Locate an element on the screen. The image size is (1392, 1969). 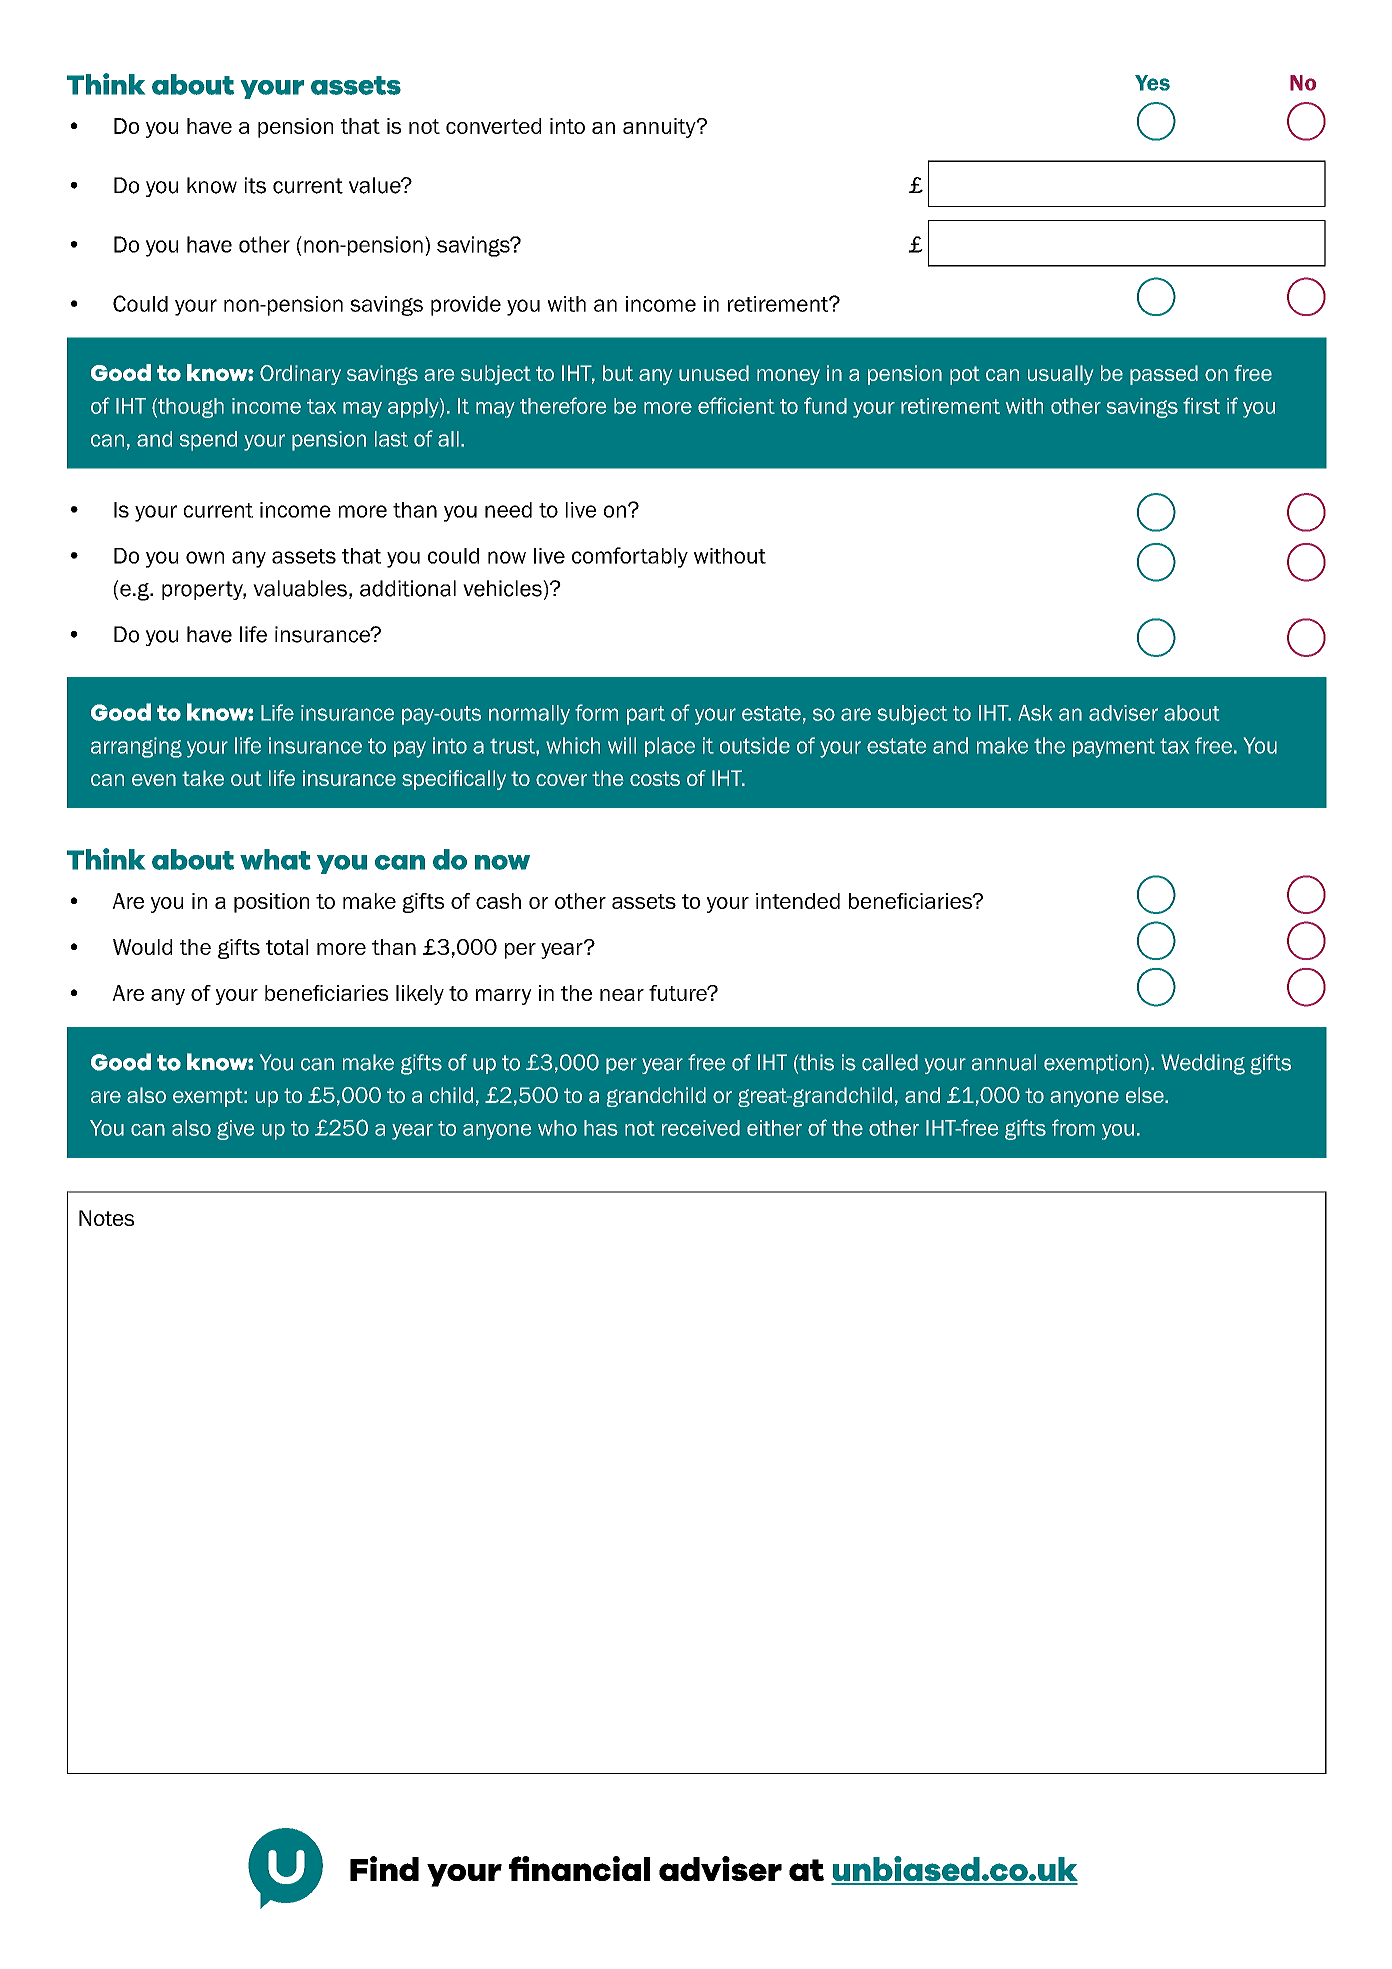
Yes is located at coordinates (1152, 83).
